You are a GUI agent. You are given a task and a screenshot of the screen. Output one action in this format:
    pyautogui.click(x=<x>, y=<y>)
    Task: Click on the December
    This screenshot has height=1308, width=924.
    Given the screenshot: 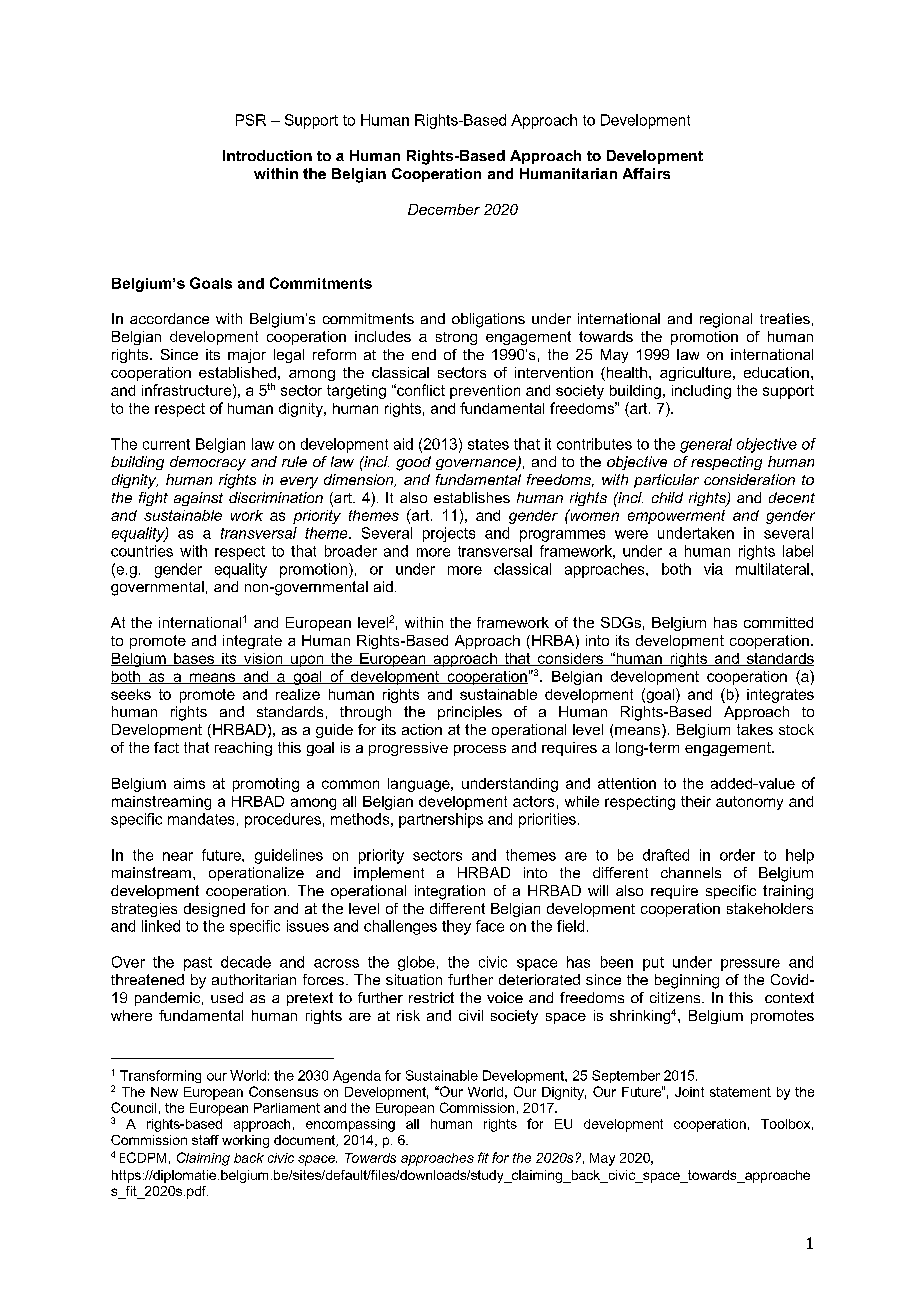 What is the action you would take?
    pyautogui.click(x=444, y=209)
